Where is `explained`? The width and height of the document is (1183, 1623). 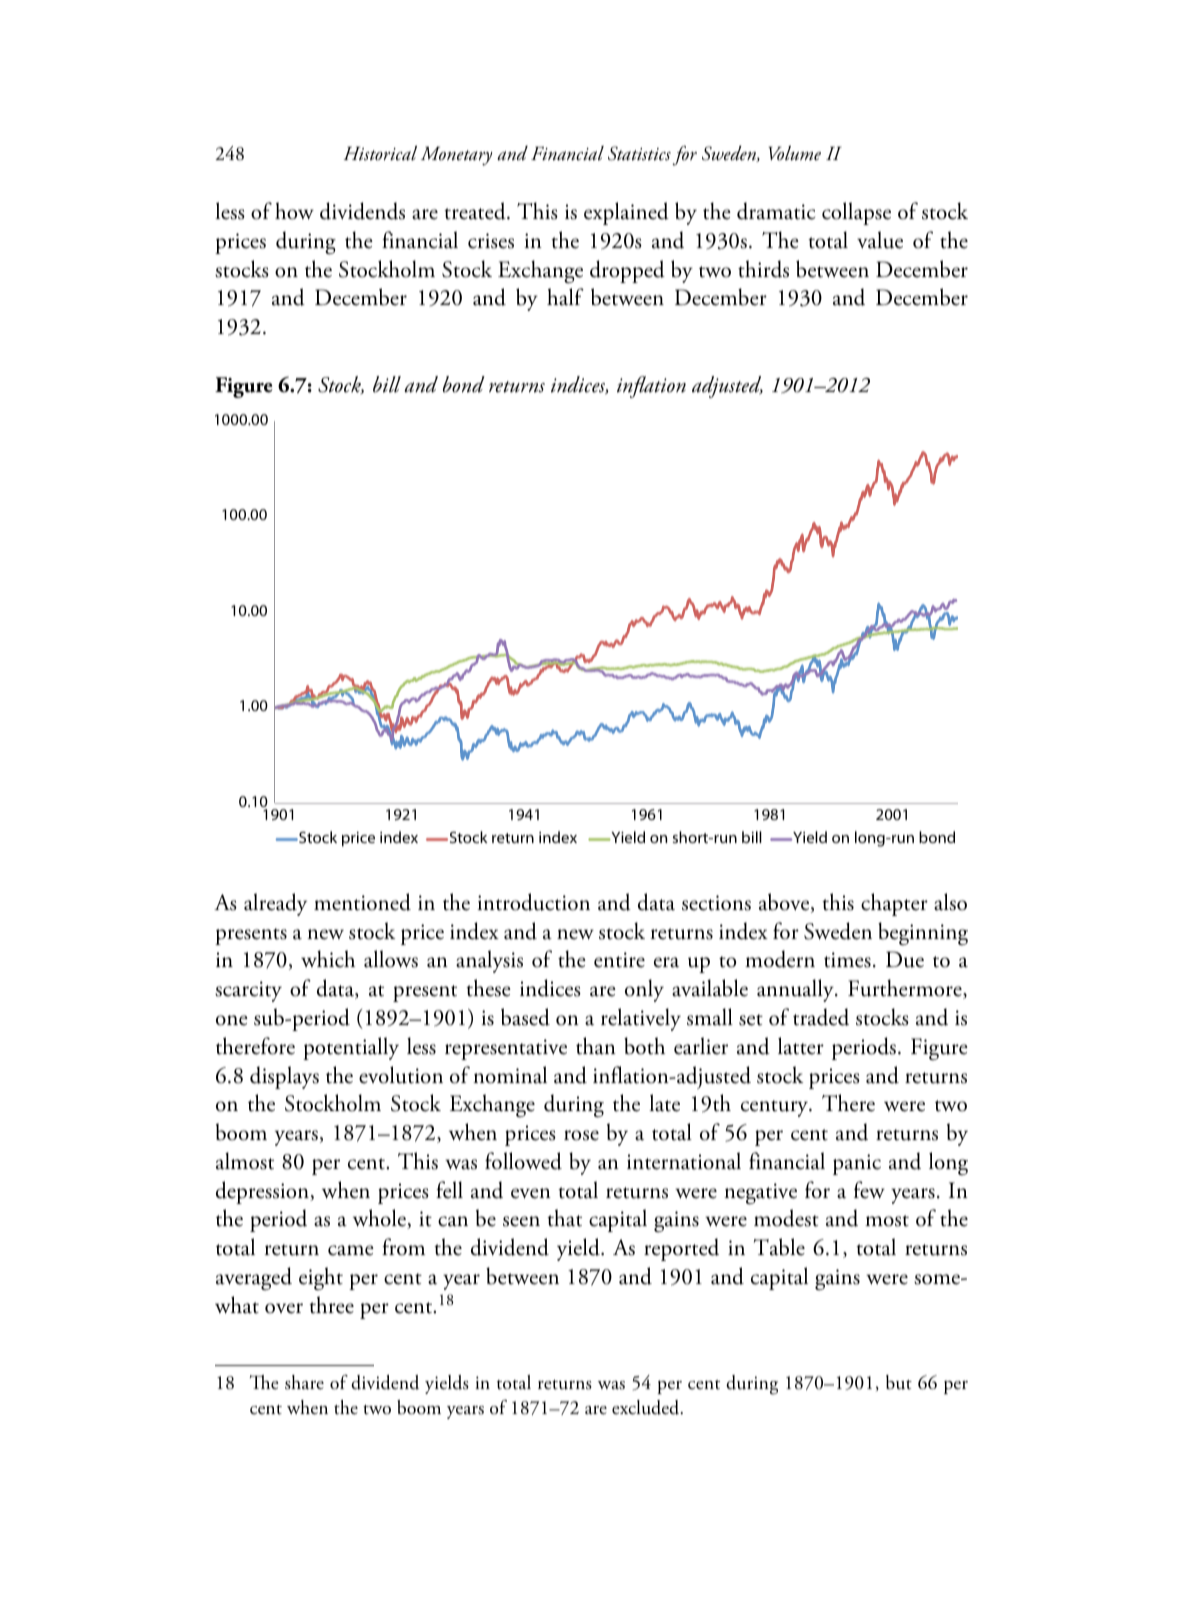 explained is located at coordinates (626, 213).
